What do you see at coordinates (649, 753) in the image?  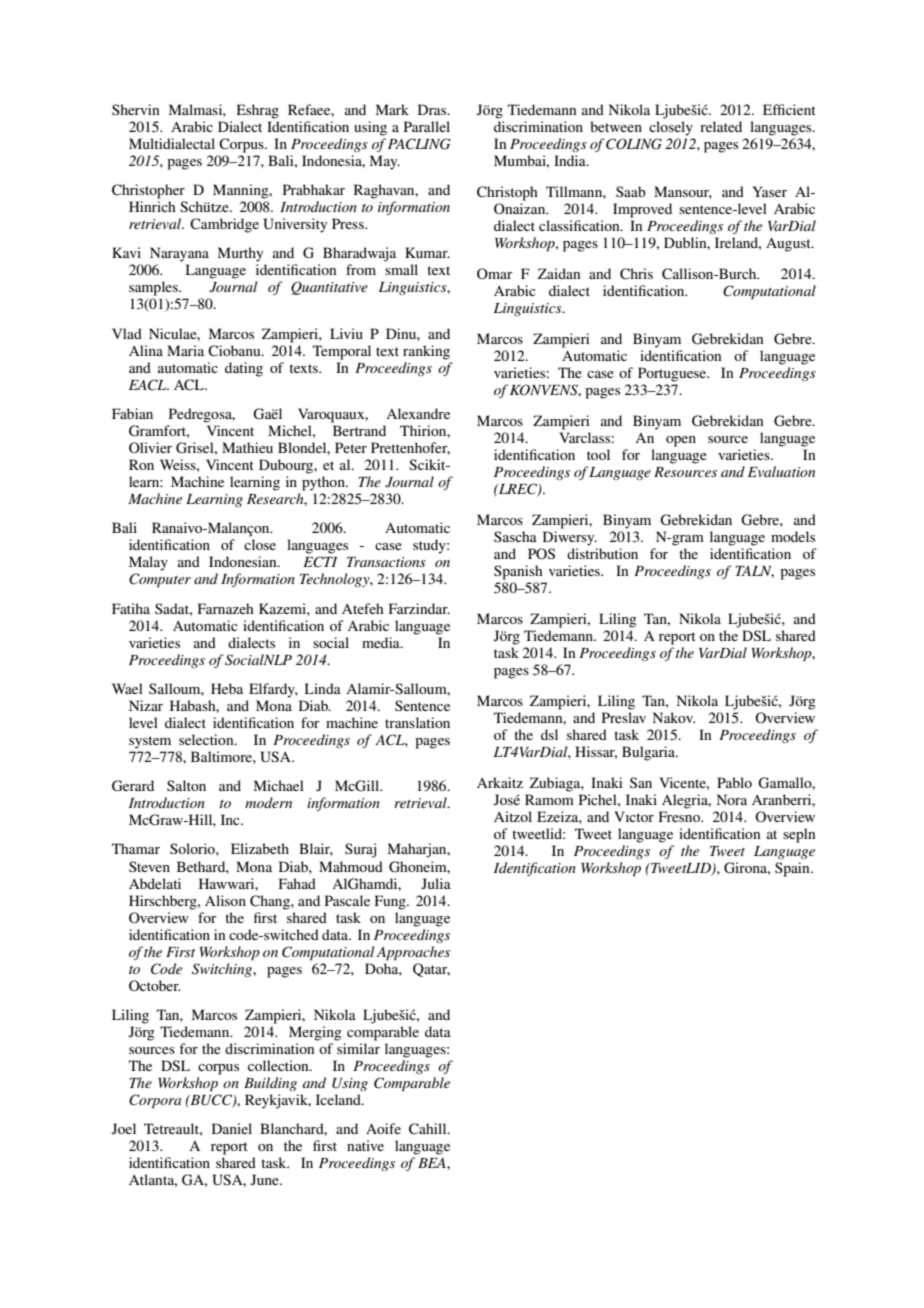 I see `Bulgaria` at bounding box center [649, 753].
